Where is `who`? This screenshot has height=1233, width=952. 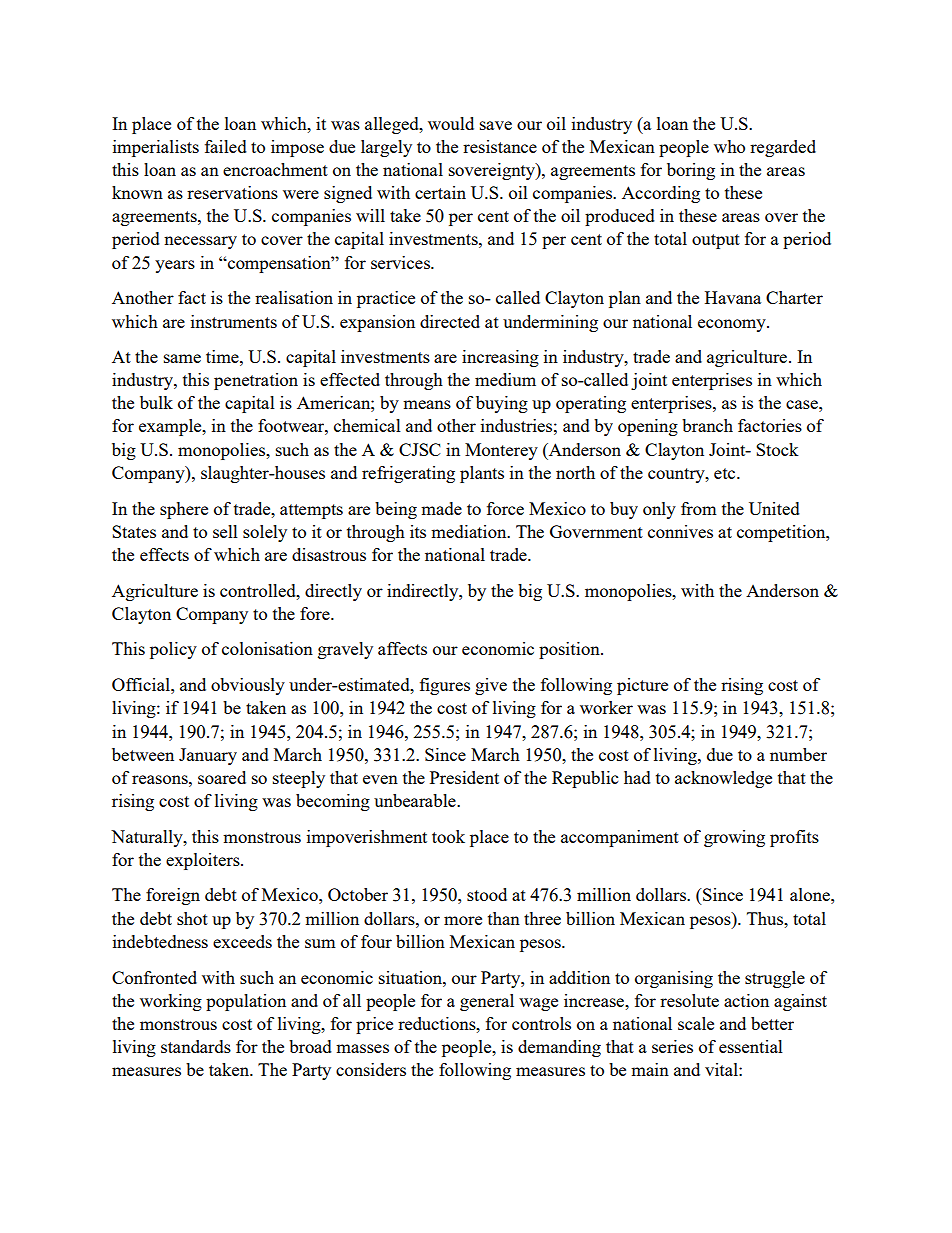 who is located at coordinates (729, 146).
